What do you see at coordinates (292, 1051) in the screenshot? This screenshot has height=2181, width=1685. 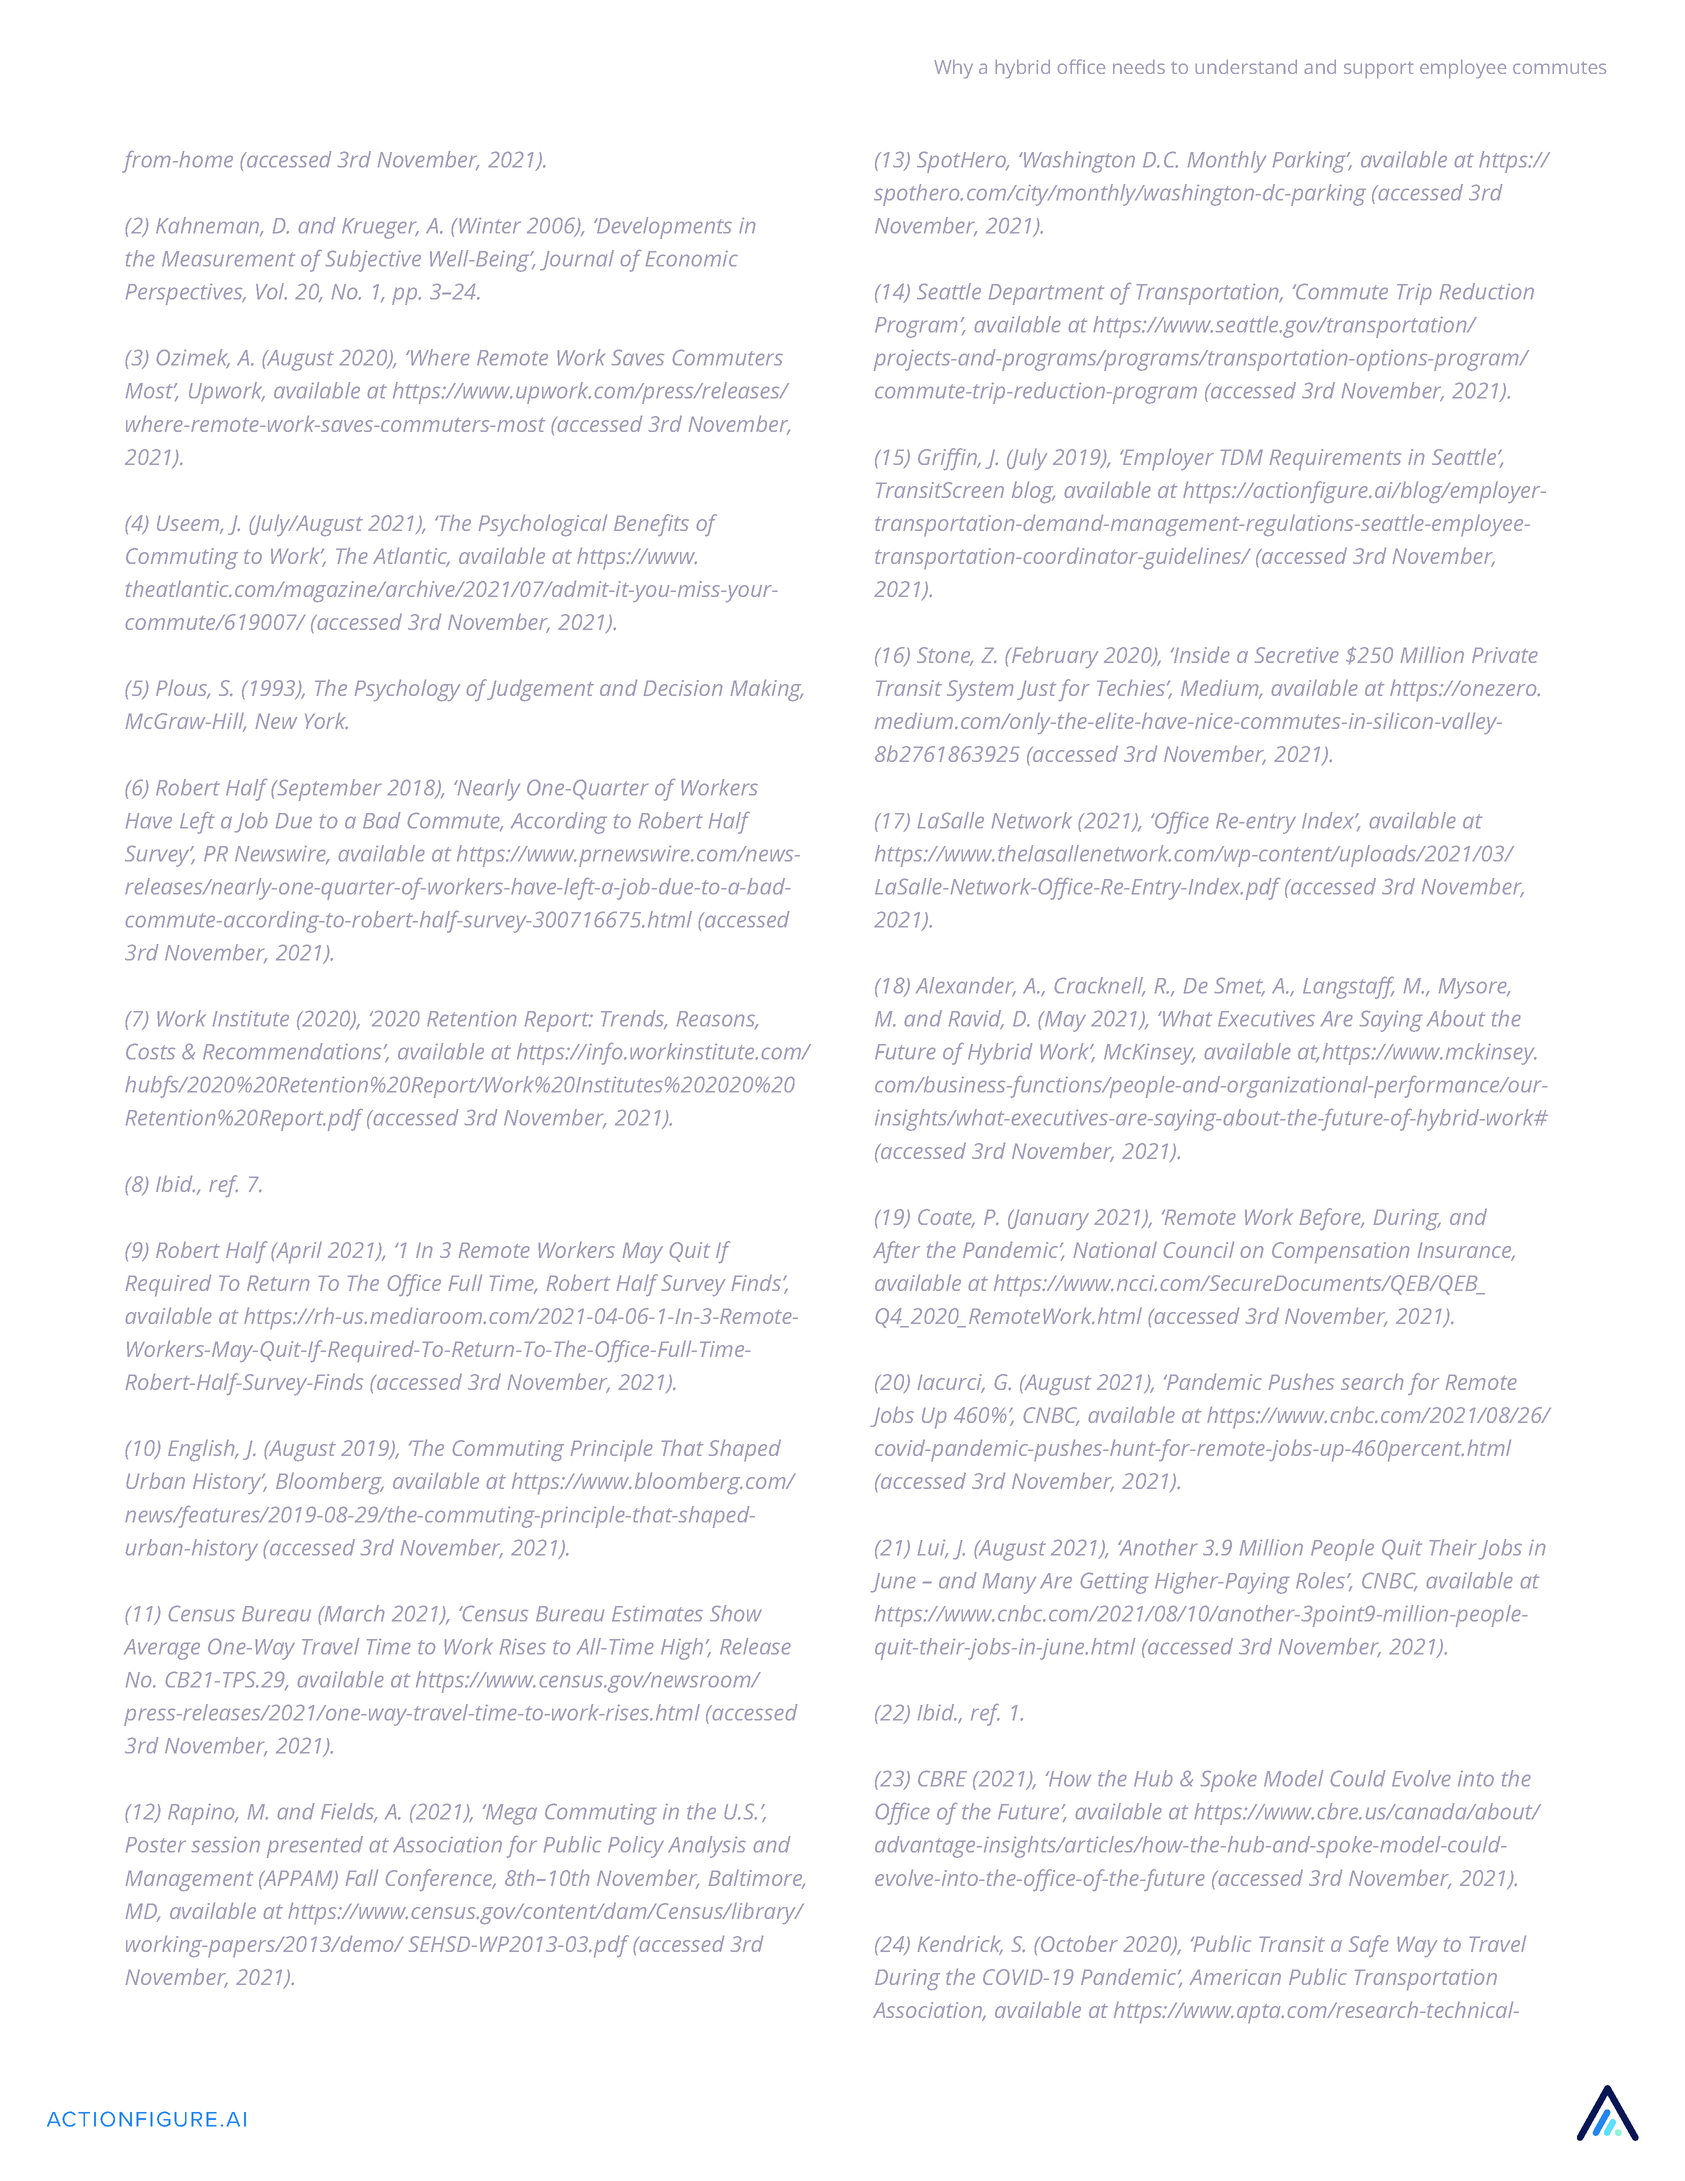 I see `Recommendations` at bounding box center [292, 1051].
